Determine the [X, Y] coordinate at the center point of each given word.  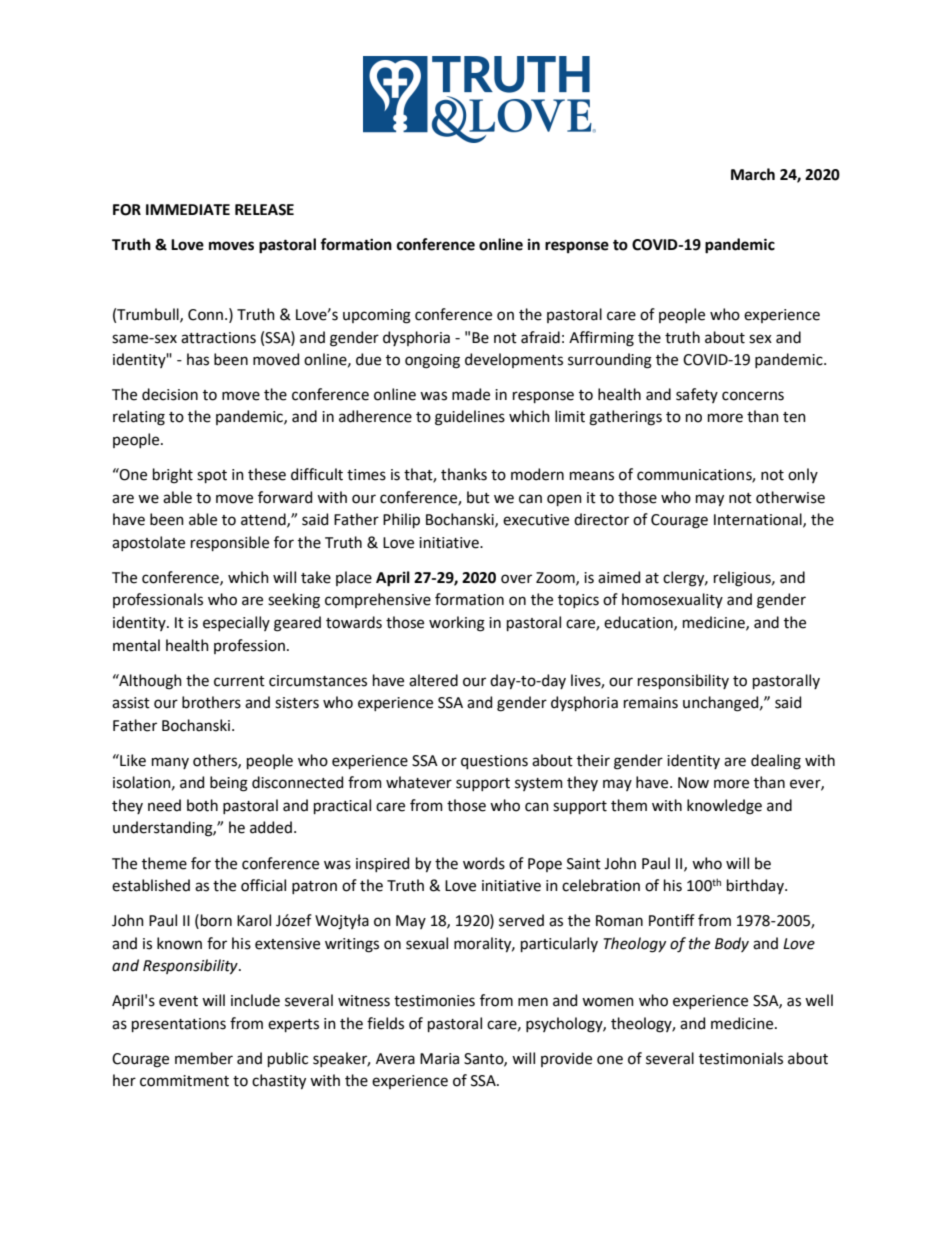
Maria [439, 1059]
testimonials [741, 1058]
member [204, 1058]
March [753, 174]
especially [236, 623]
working [457, 624]
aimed [619, 577]
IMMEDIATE [188, 209]
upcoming [377, 316]
